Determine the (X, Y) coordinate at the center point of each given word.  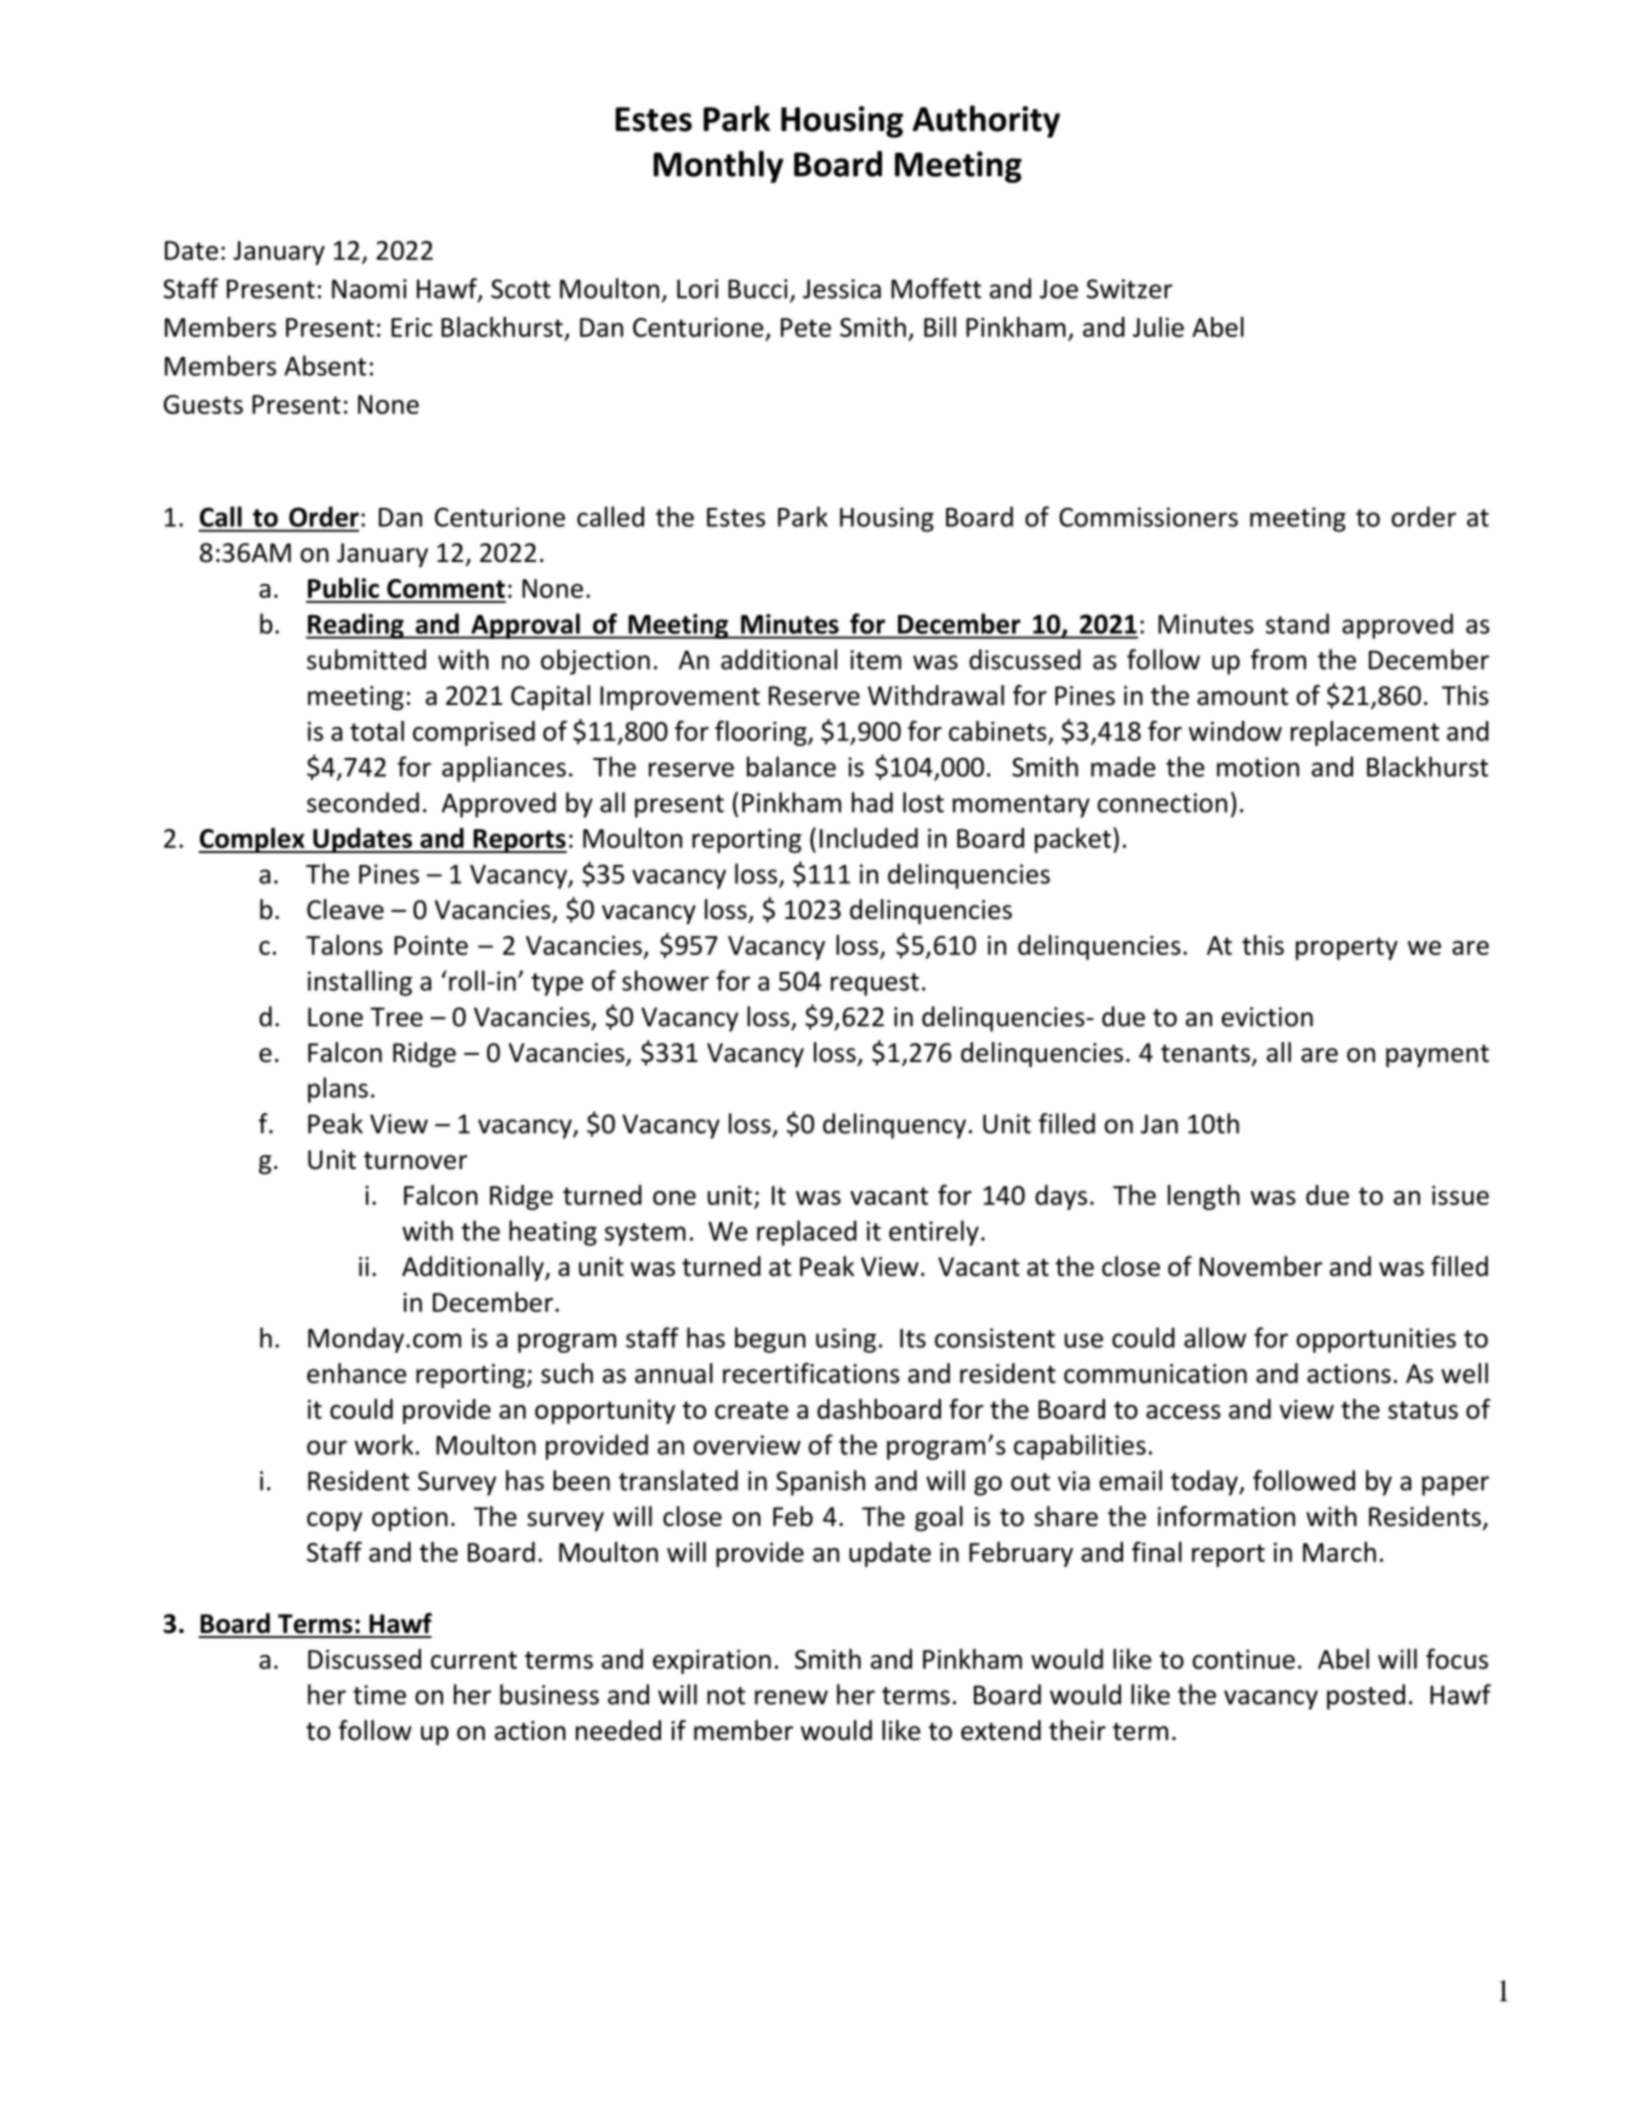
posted (1366, 1697)
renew (791, 1697)
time (379, 1695)
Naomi (369, 289)
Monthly (718, 167)
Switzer (1130, 289)
